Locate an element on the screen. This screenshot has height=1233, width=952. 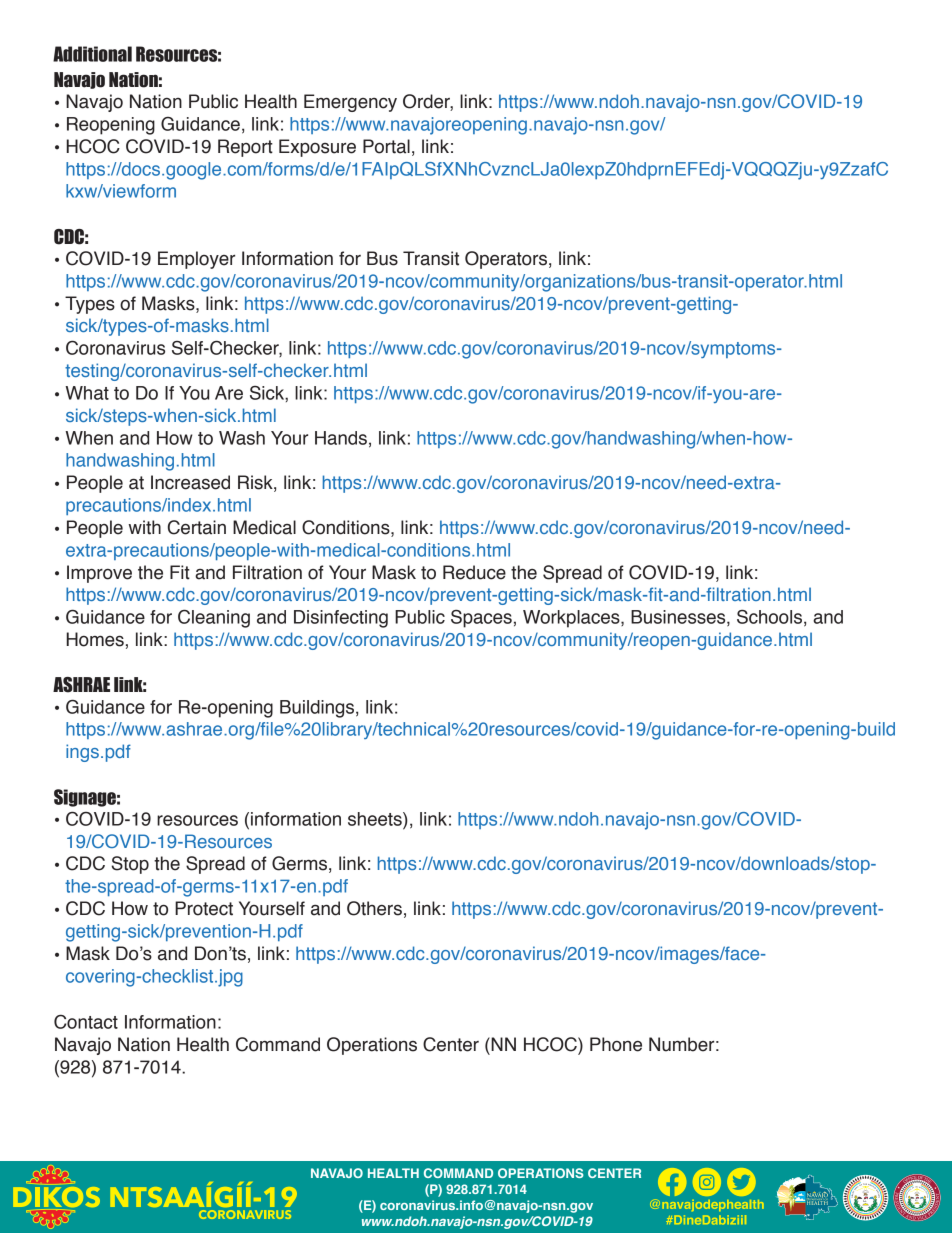
Others is located at coordinates (374, 908).
